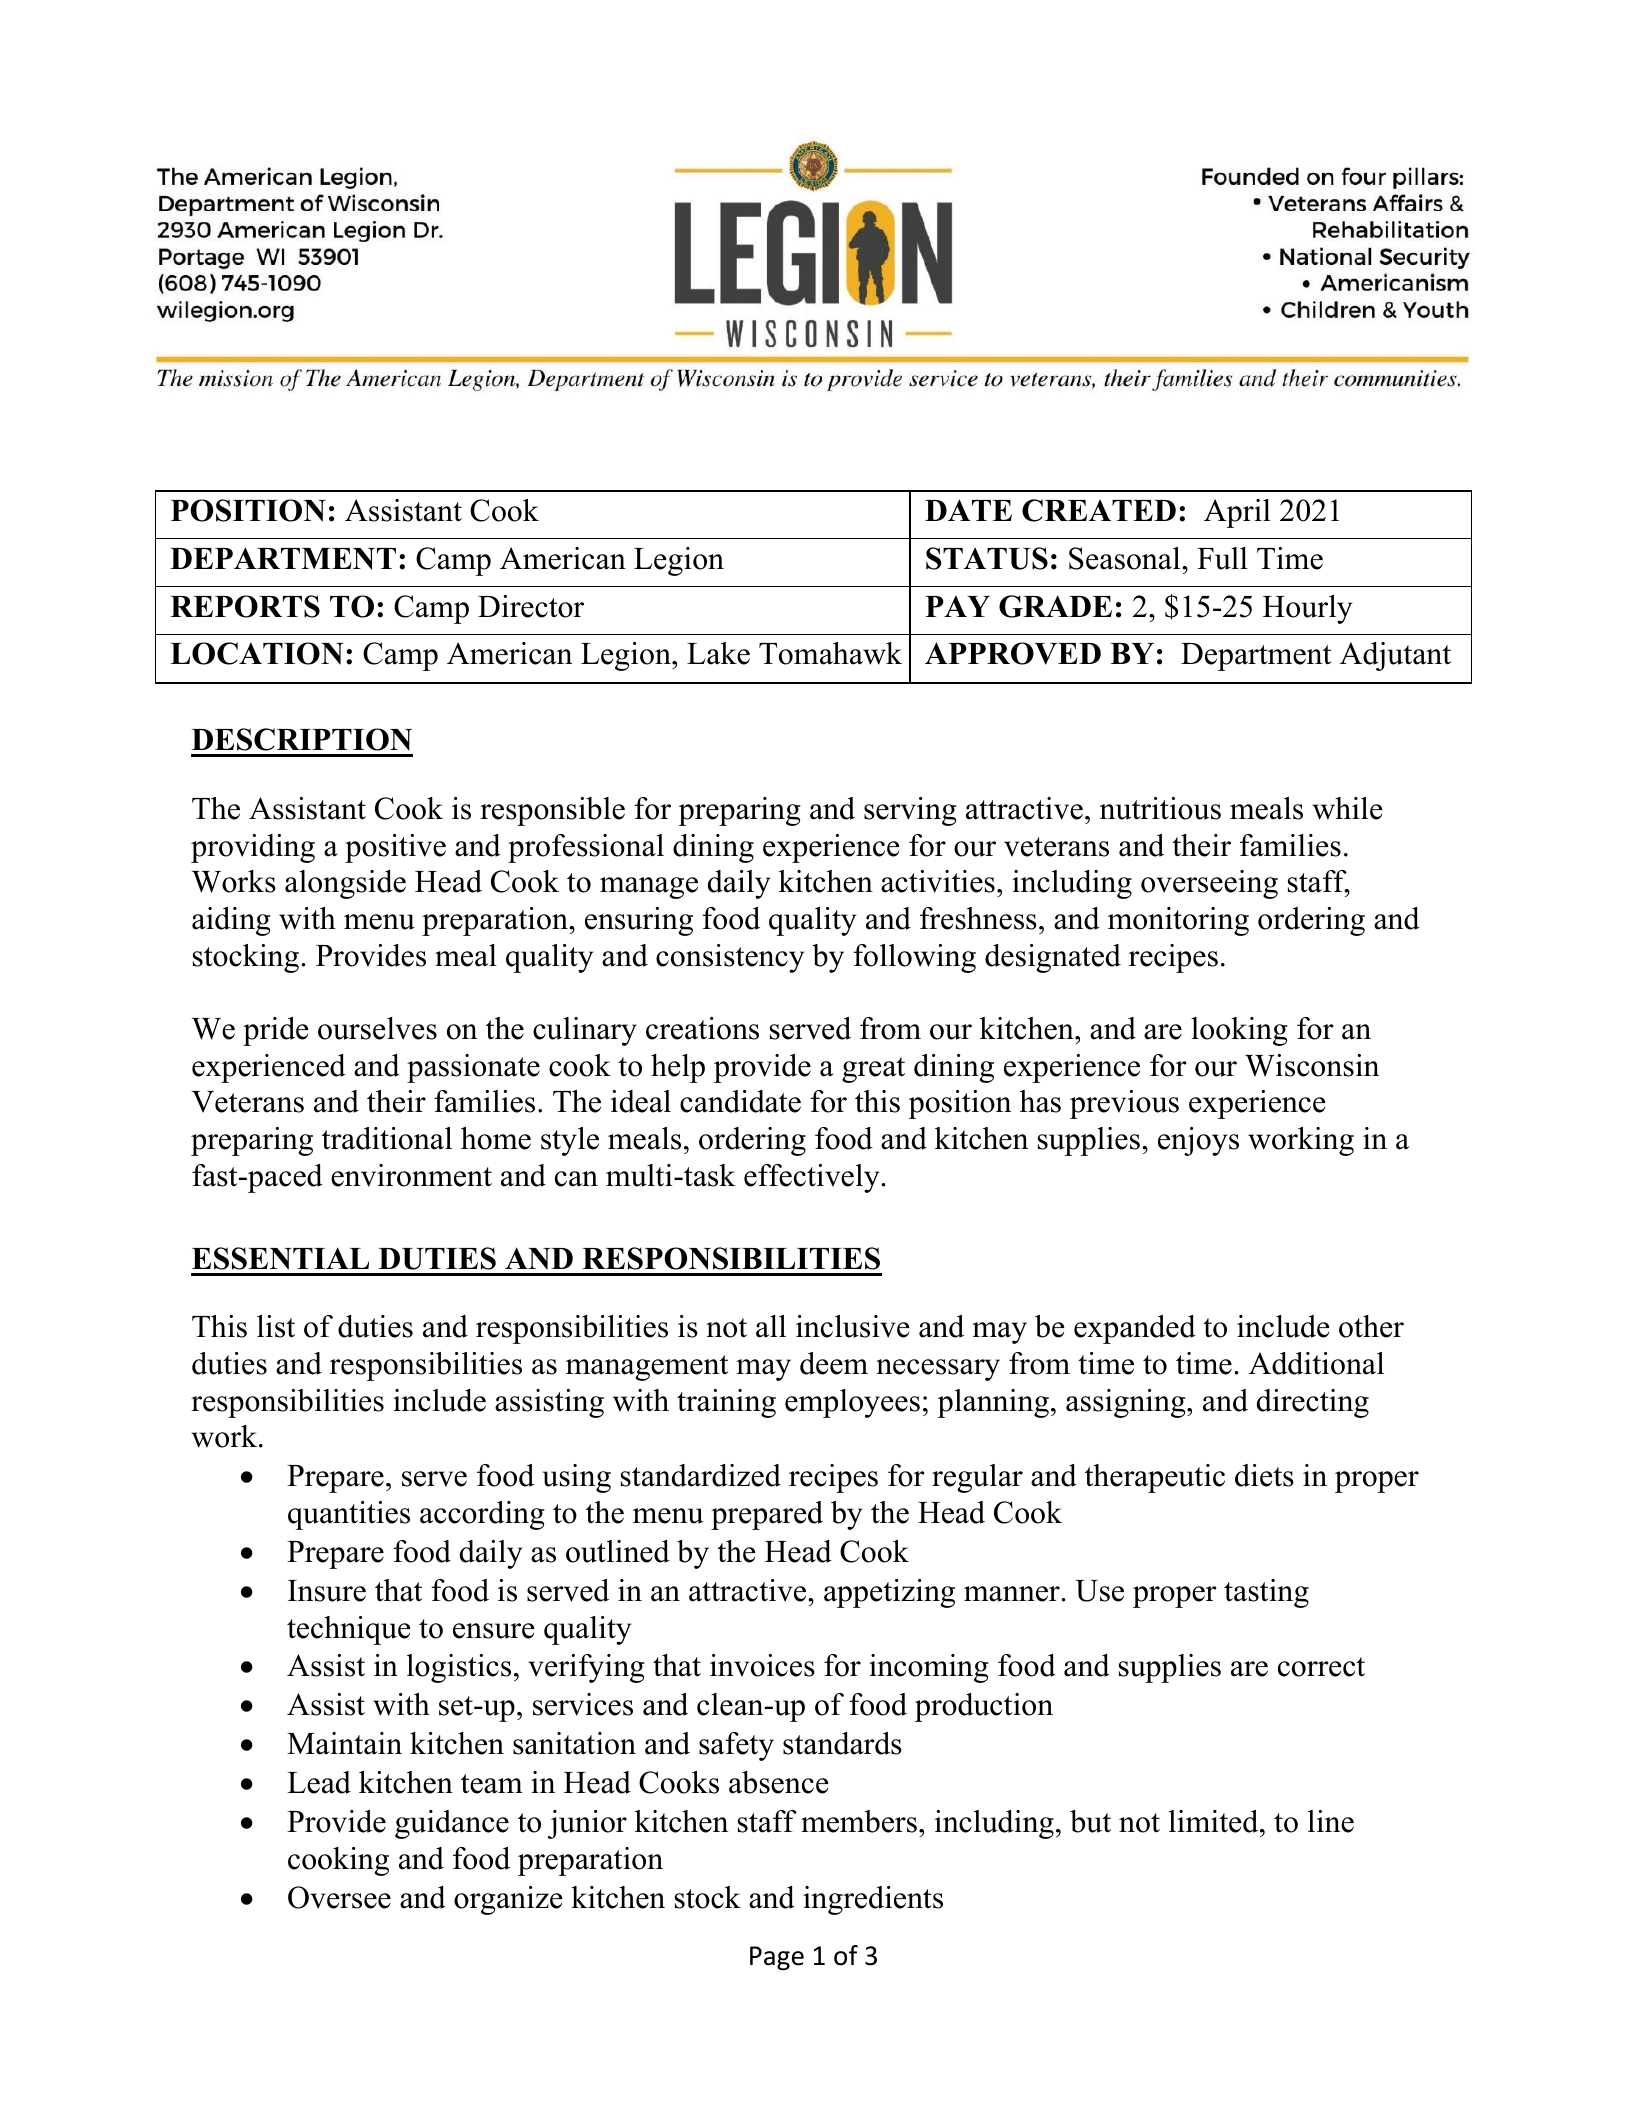  What do you see at coordinates (1222, 558) in the screenshot?
I see `Full` at bounding box center [1222, 558].
